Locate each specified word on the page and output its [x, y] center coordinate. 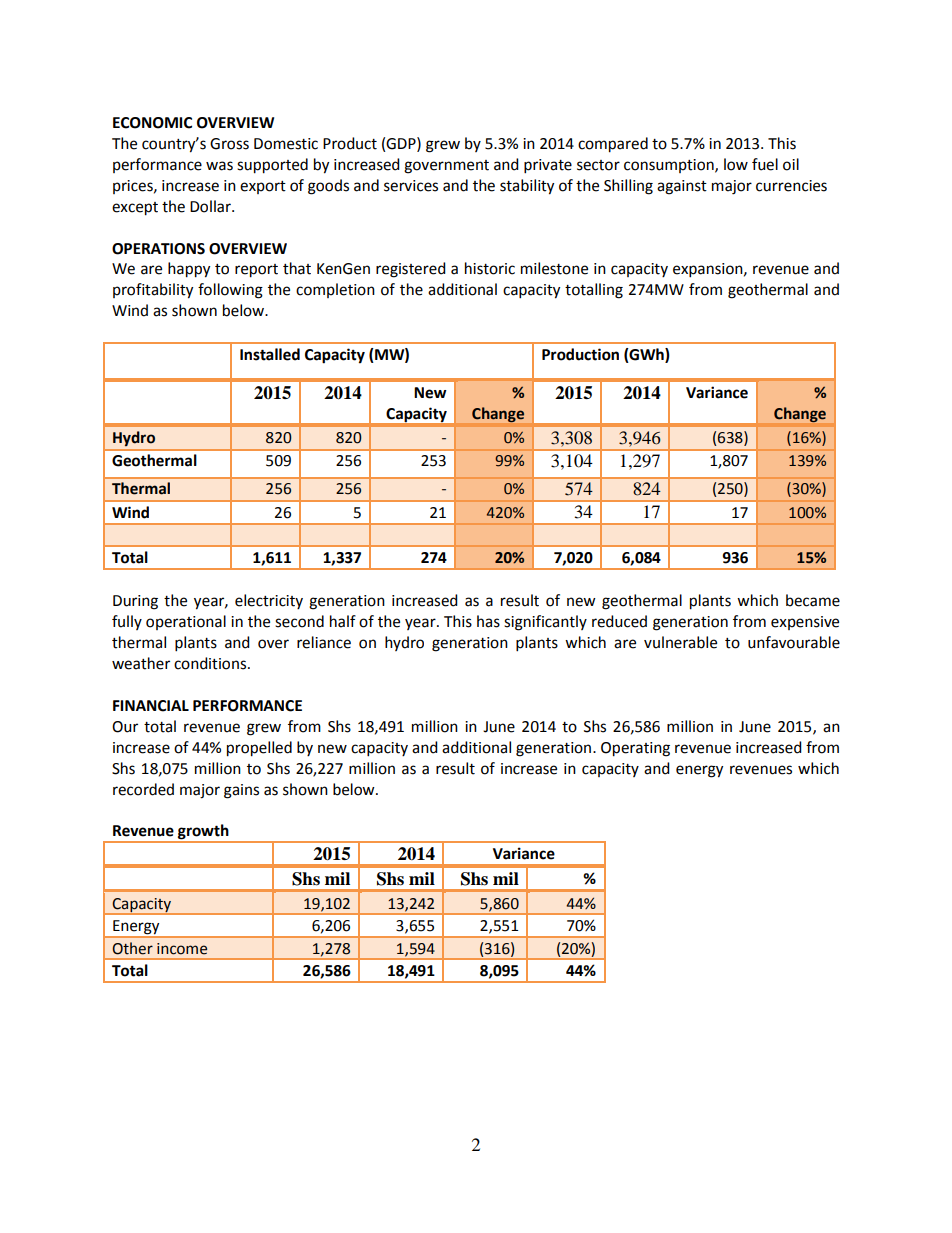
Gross [229, 144]
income [182, 949]
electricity [269, 601]
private [548, 166]
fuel [765, 164]
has [488, 621]
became [813, 600]
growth [203, 833]
